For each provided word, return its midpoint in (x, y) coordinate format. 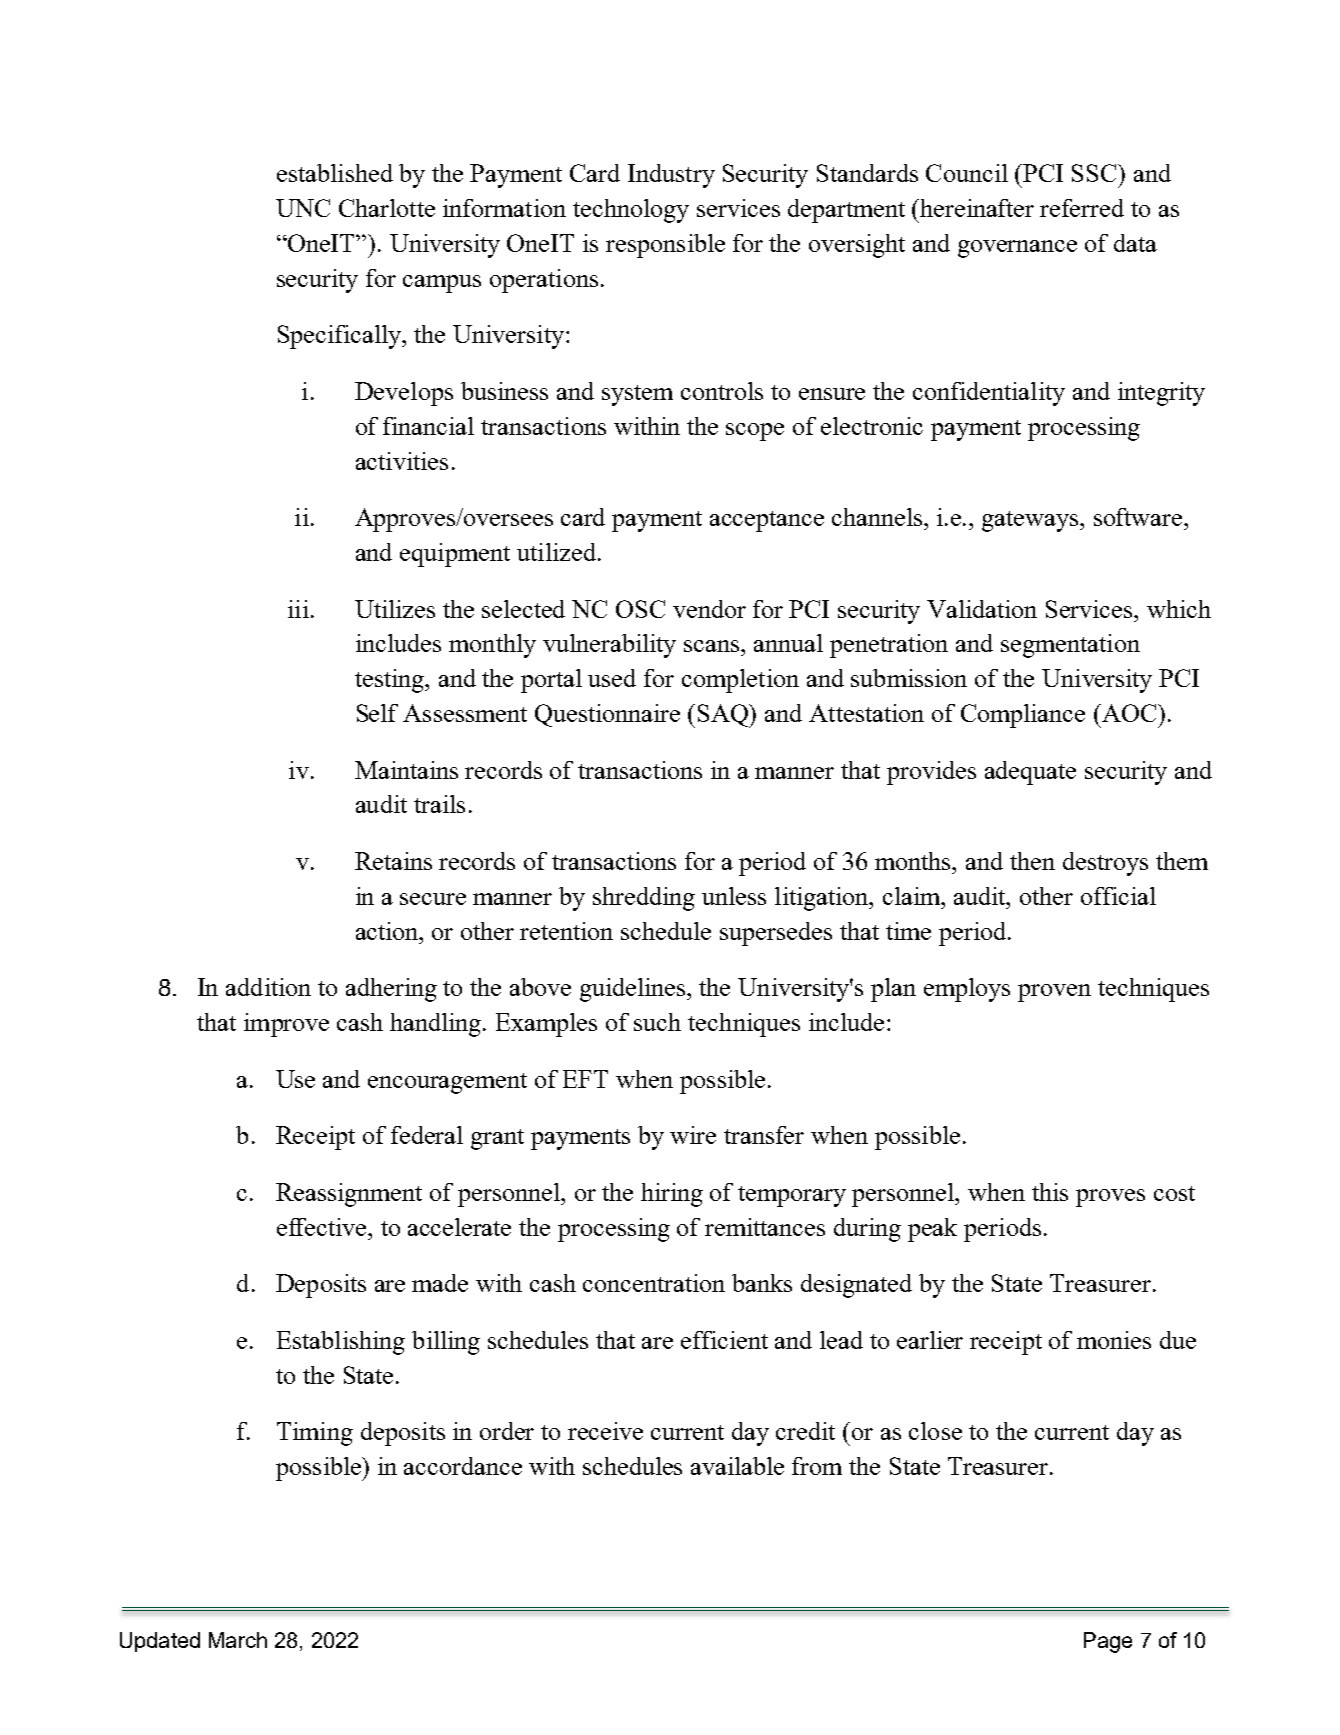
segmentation (1070, 646)
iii (298, 609)
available (737, 1466)
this (1050, 1192)
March (238, 1640)
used (612, 678)
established (335, 173)
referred (1082, 208)
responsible (665, 246)
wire (693, 1135)
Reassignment (349, 1195)
